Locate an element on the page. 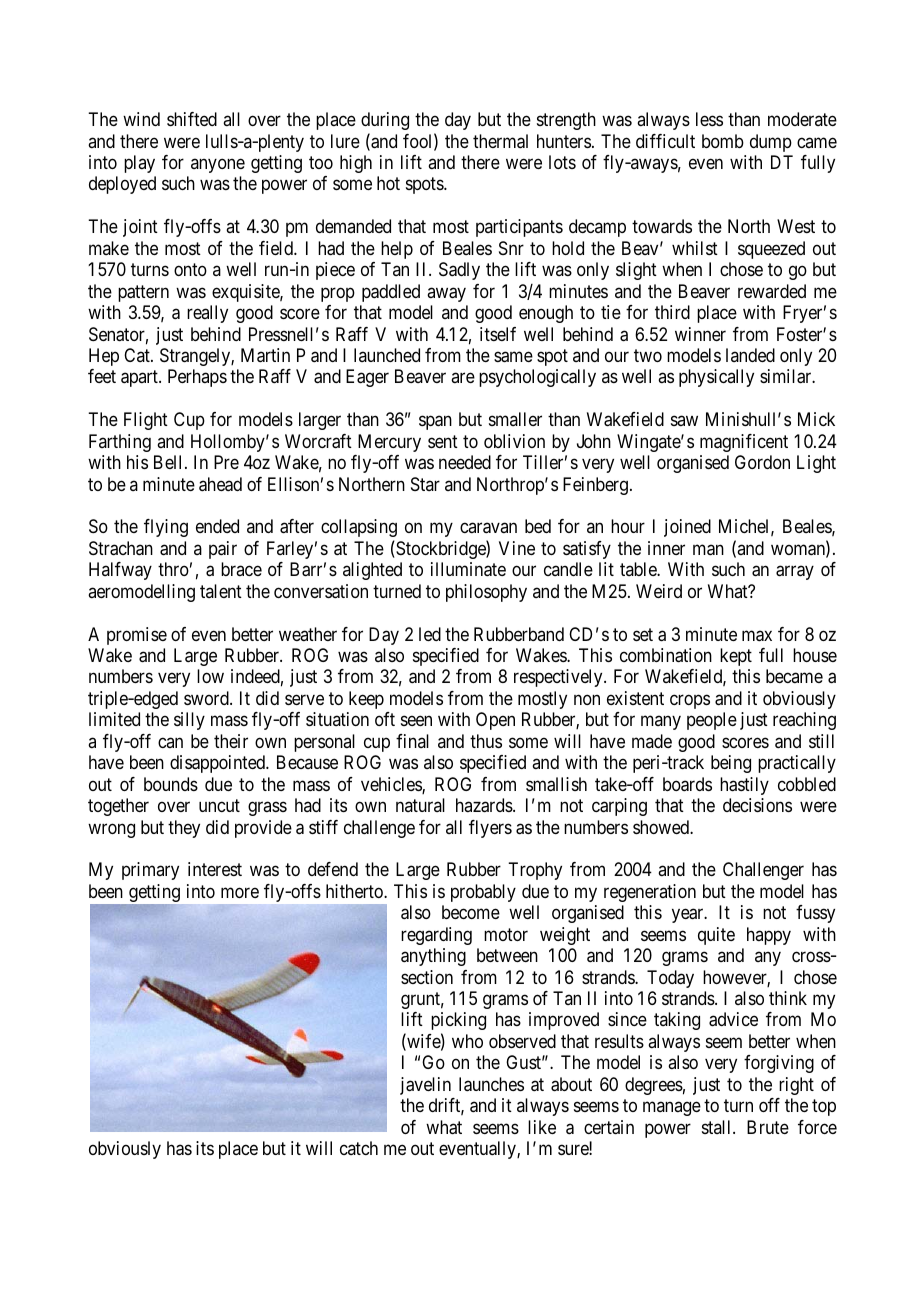  Gordon is located at coordinates (762, 462).
